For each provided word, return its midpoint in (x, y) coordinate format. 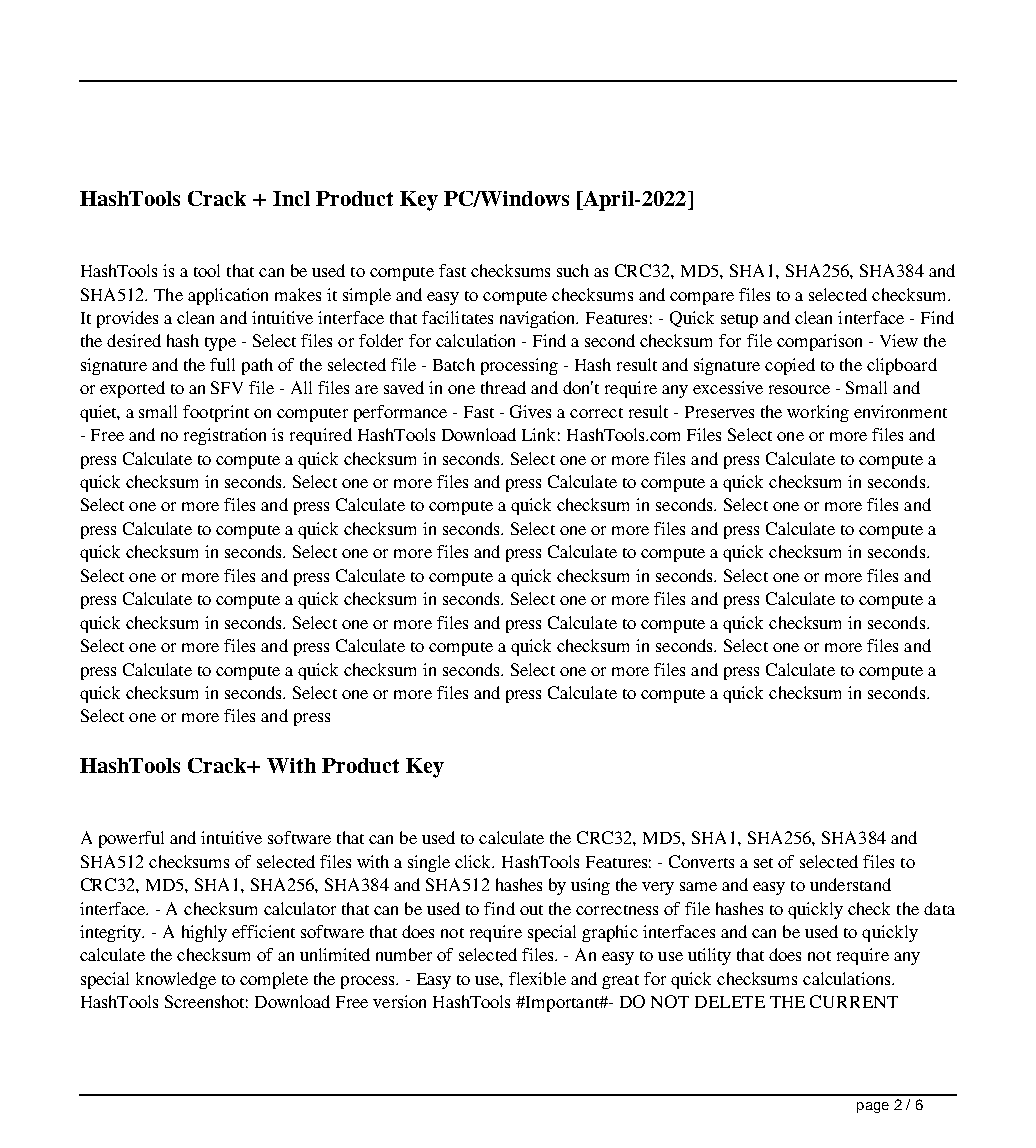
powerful (131, 839)
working (818, 413)
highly (204, 933)
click (474, 861)
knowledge (176, 980)
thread (503, 387)
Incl (291, 198)
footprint (216, 413)
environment (900, 411)
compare (702, 298)
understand (850, 884)
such (573, 270)
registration (225, 436)
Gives (530, 411)
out (531, 910)
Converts (701, 861)
